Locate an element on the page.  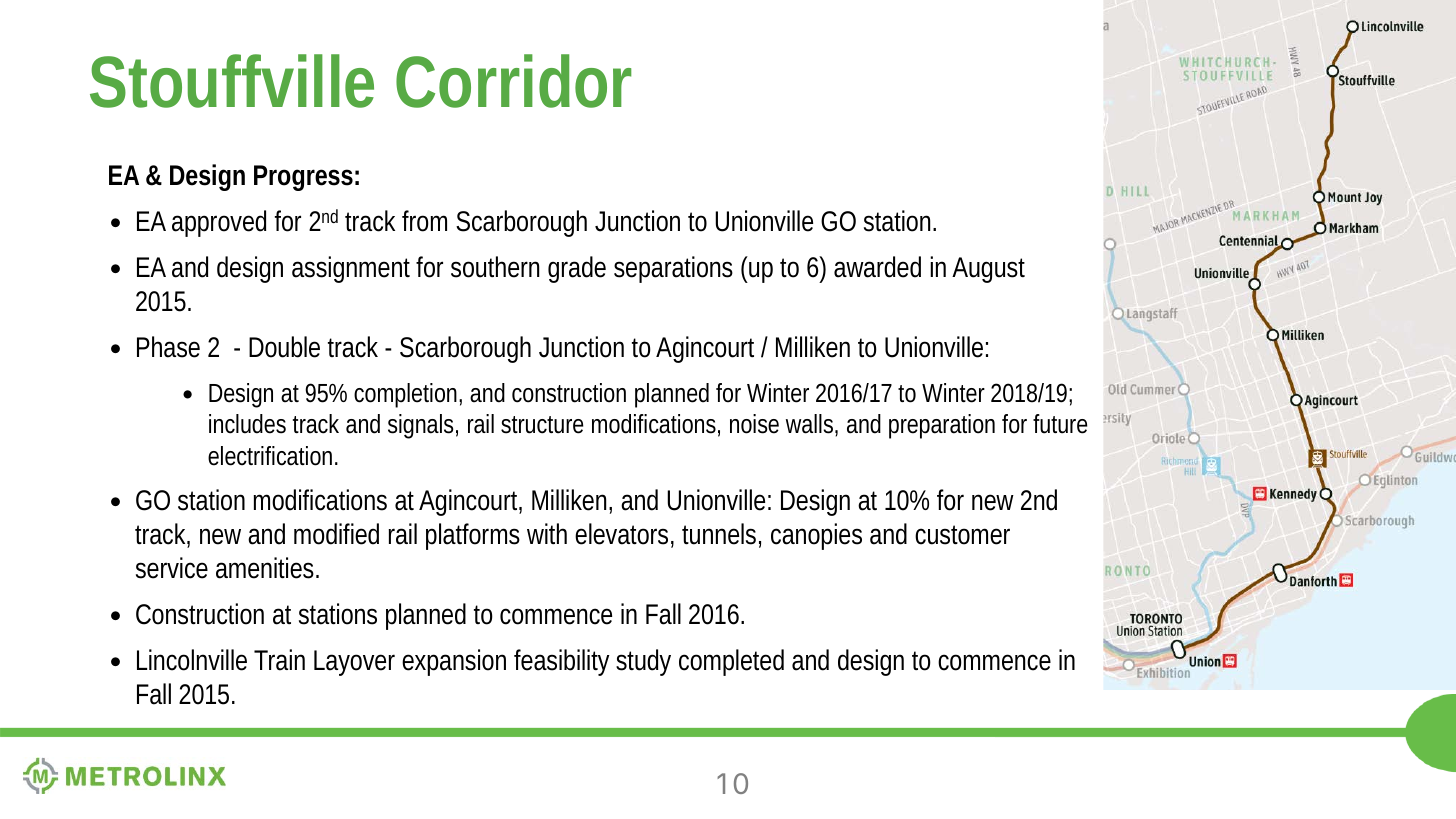
awarded is located at coordinates (877, 267).
